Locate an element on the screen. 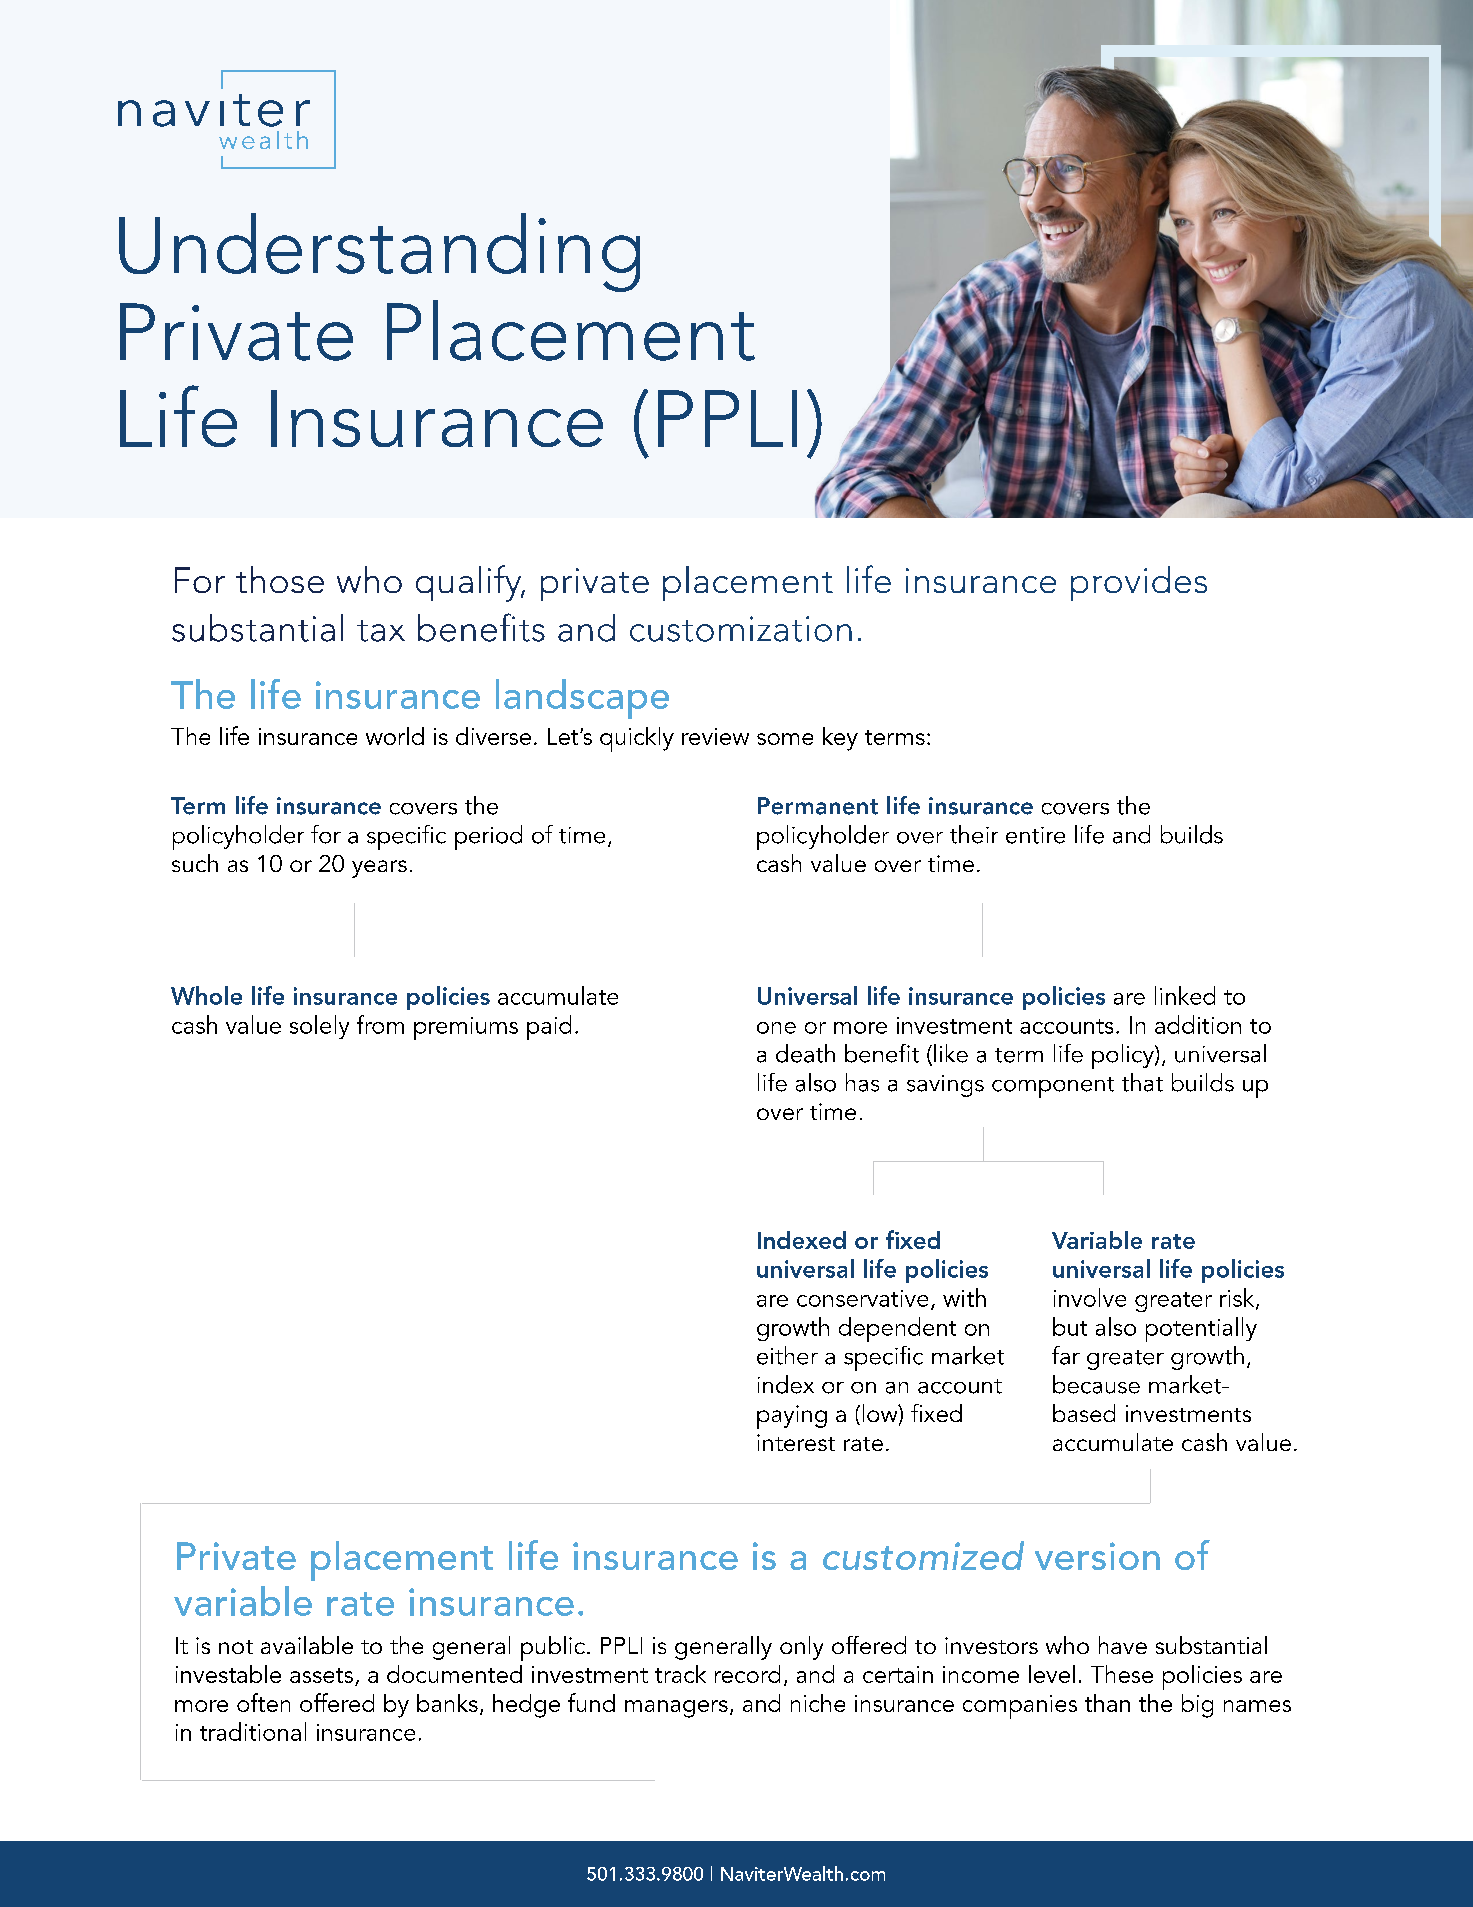 This screenshot has width=1473, height=1907. These is located at coordinates (1122, 1674).
